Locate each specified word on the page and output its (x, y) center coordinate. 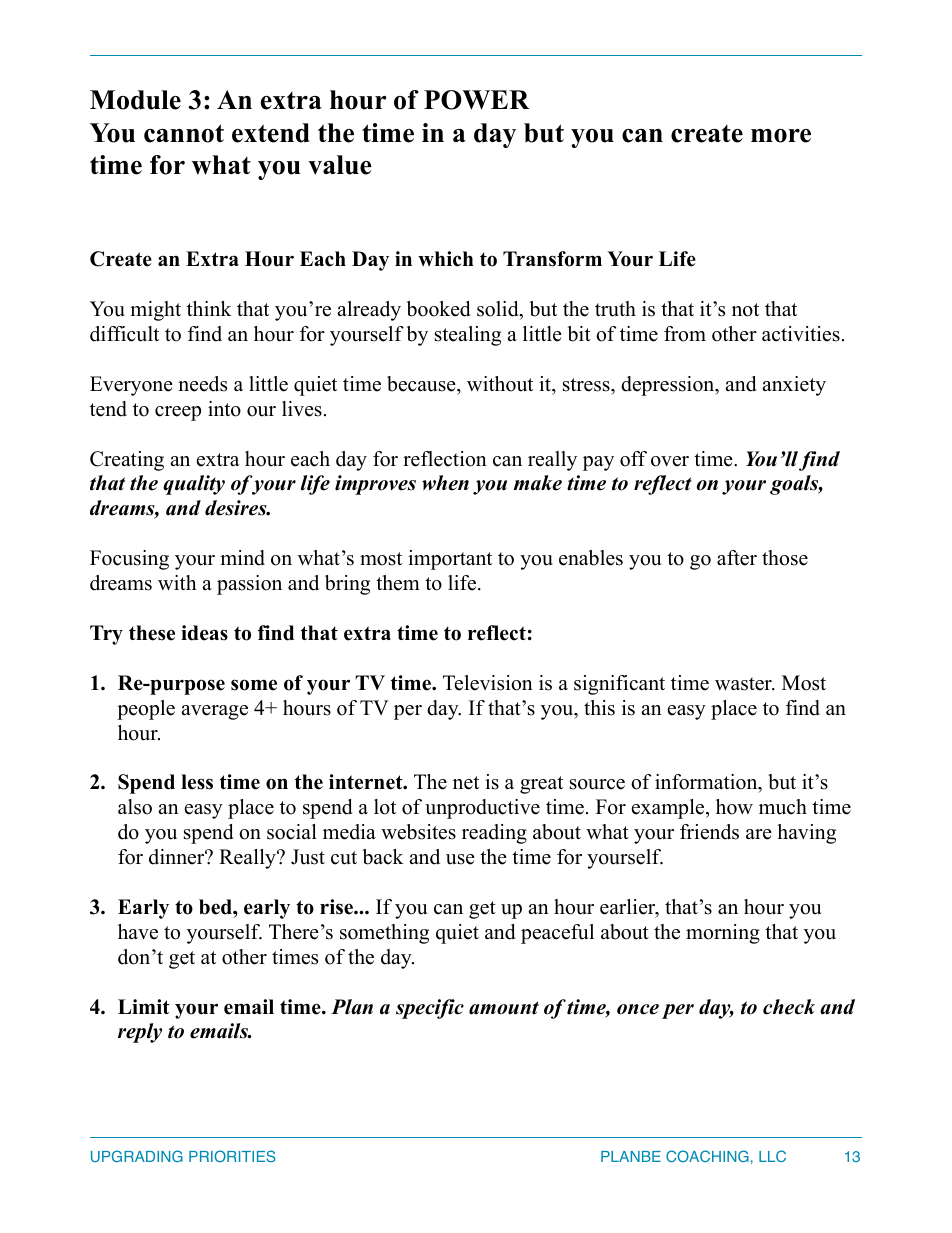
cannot (184, 133)
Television (488, 683)
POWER (477, 100)
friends (709, 832)
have (138, 932)
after (737, 558)
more (781, 136)
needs (202, 384)
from (685, 334)
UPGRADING (137, 1156)
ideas (204, 633)
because (422, 384)
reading (494, 834)
